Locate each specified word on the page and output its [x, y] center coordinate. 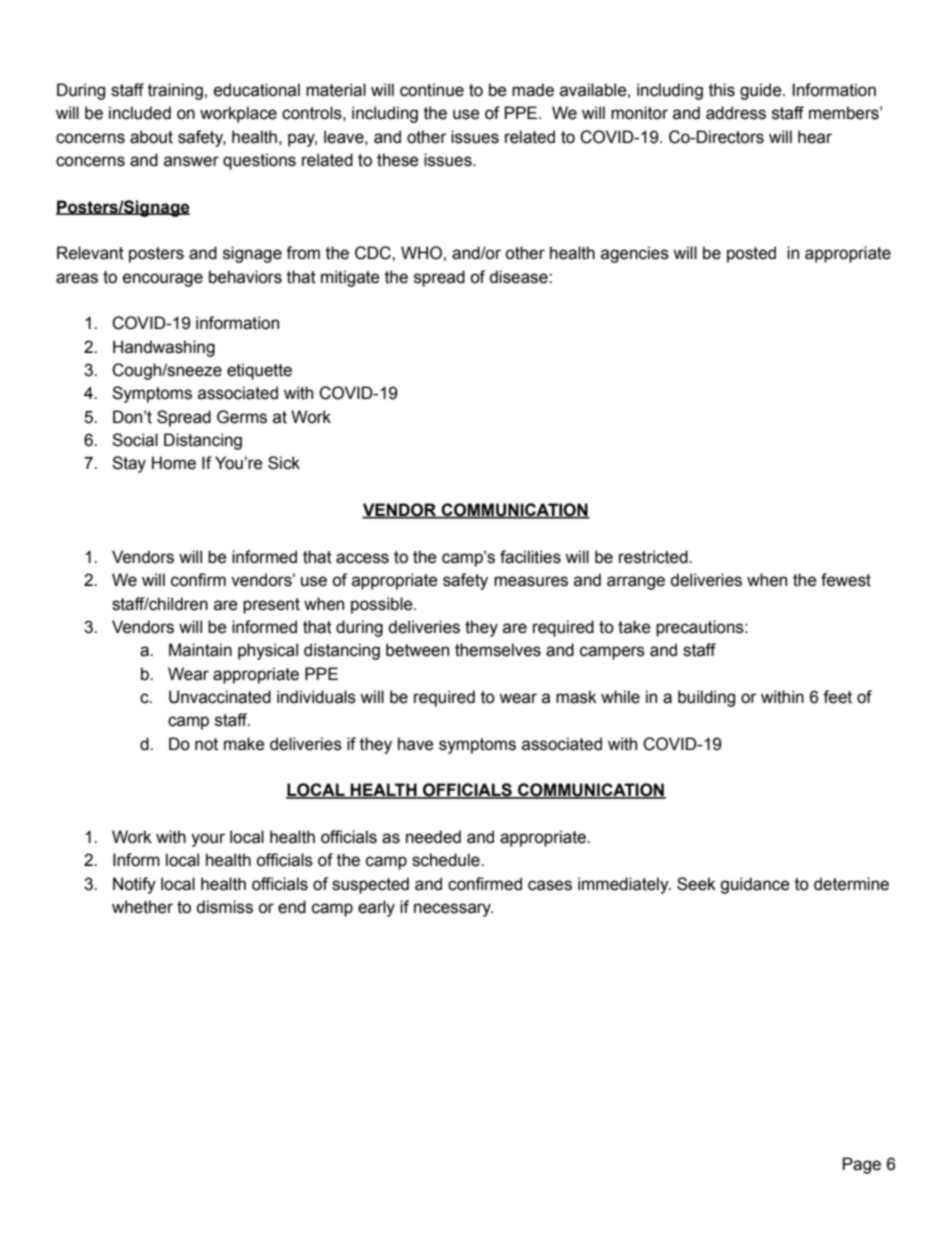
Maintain [200, 650]
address [736, 113]
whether [142, 907]
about [151, 137]
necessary [453, 910]
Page [862, 1165]
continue [432, 90]
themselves [498, 650]
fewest [846, 580]
